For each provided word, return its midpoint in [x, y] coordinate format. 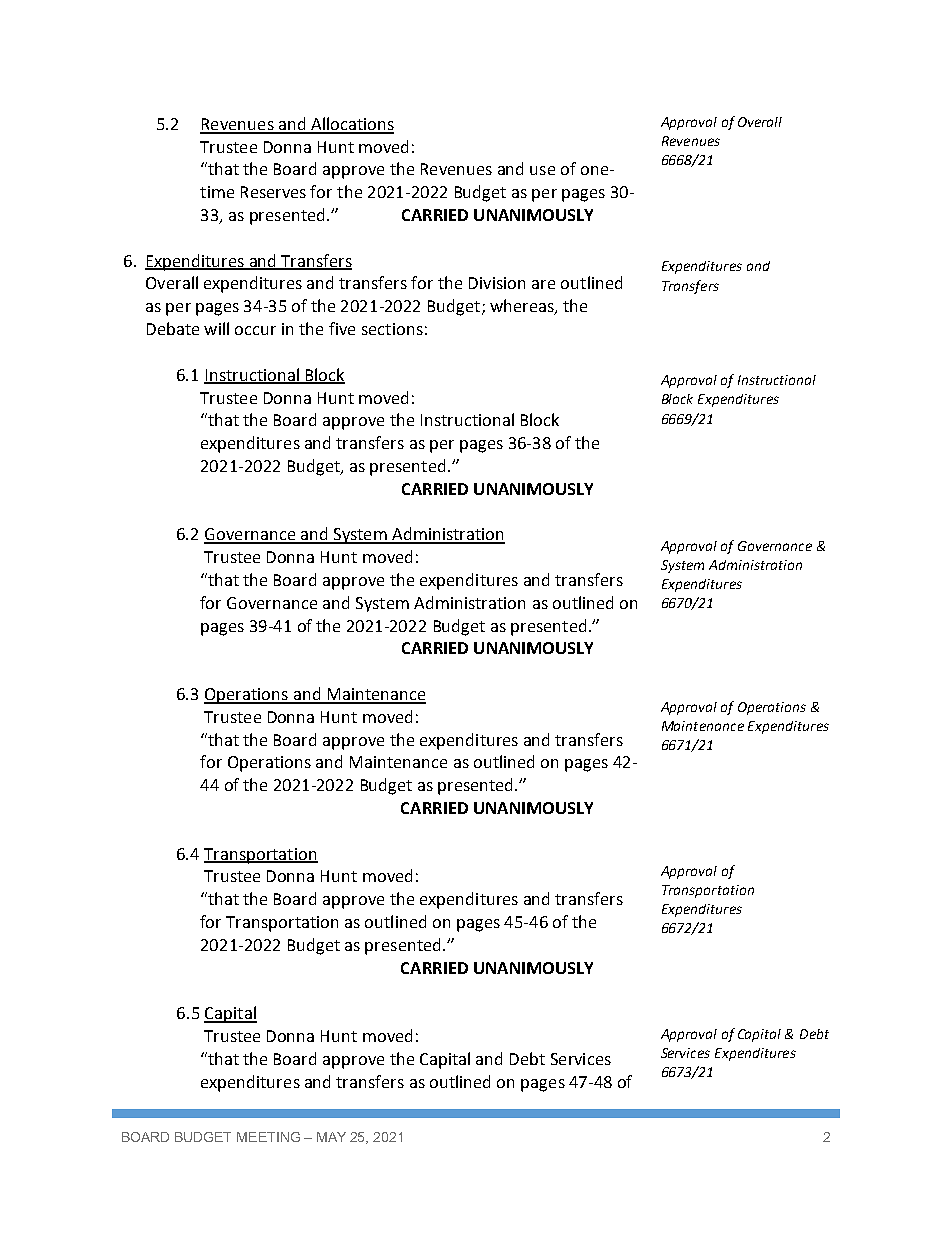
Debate [173, 328]
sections [392, 329]
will [216, 328]
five [342, 328]
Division [497, 283]
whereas [523, 307]
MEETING [268, 1137]
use [542, 170]
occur [255, 330]
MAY [331, 1137]
